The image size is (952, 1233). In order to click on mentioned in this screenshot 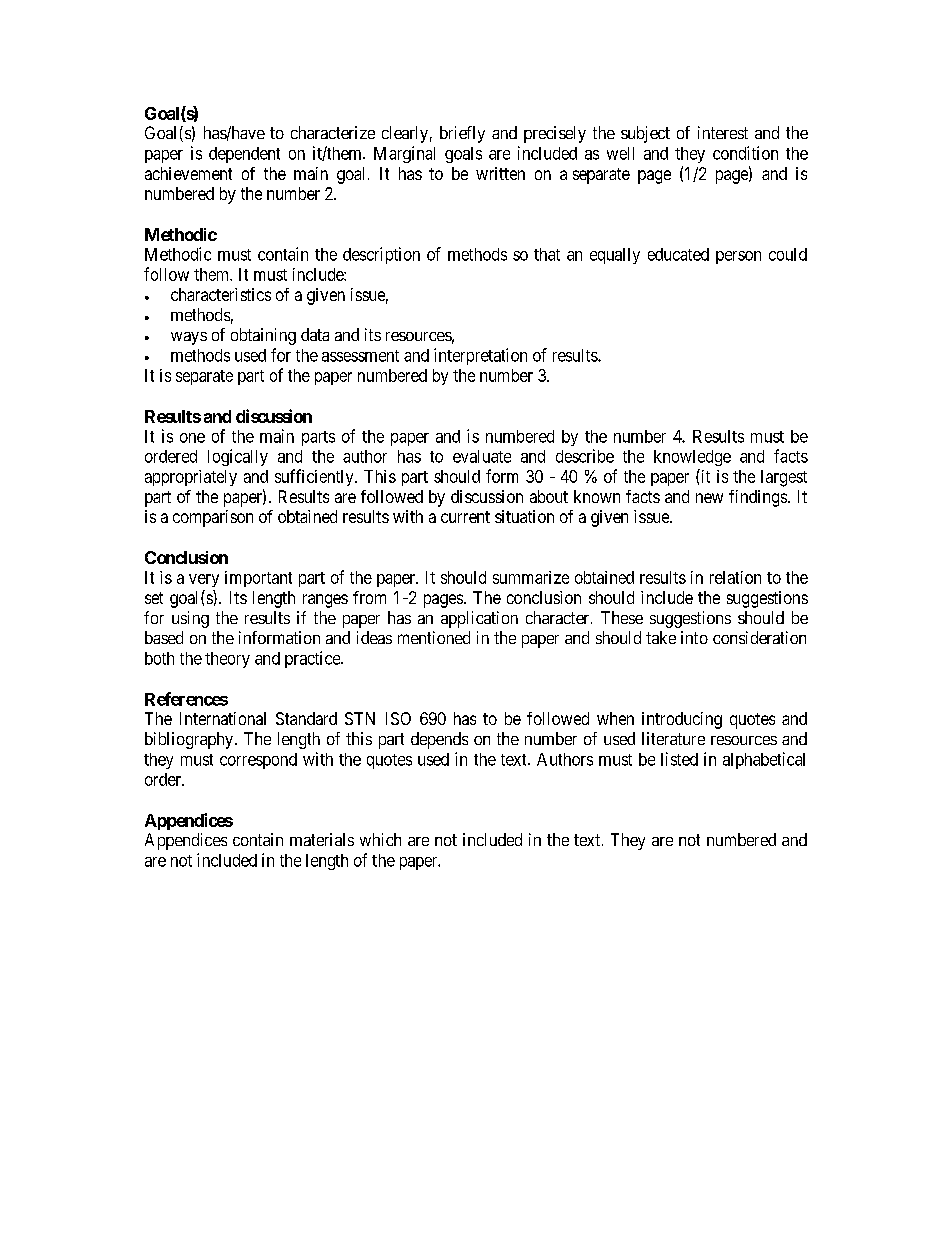, I will do `click(434, 637)`.
